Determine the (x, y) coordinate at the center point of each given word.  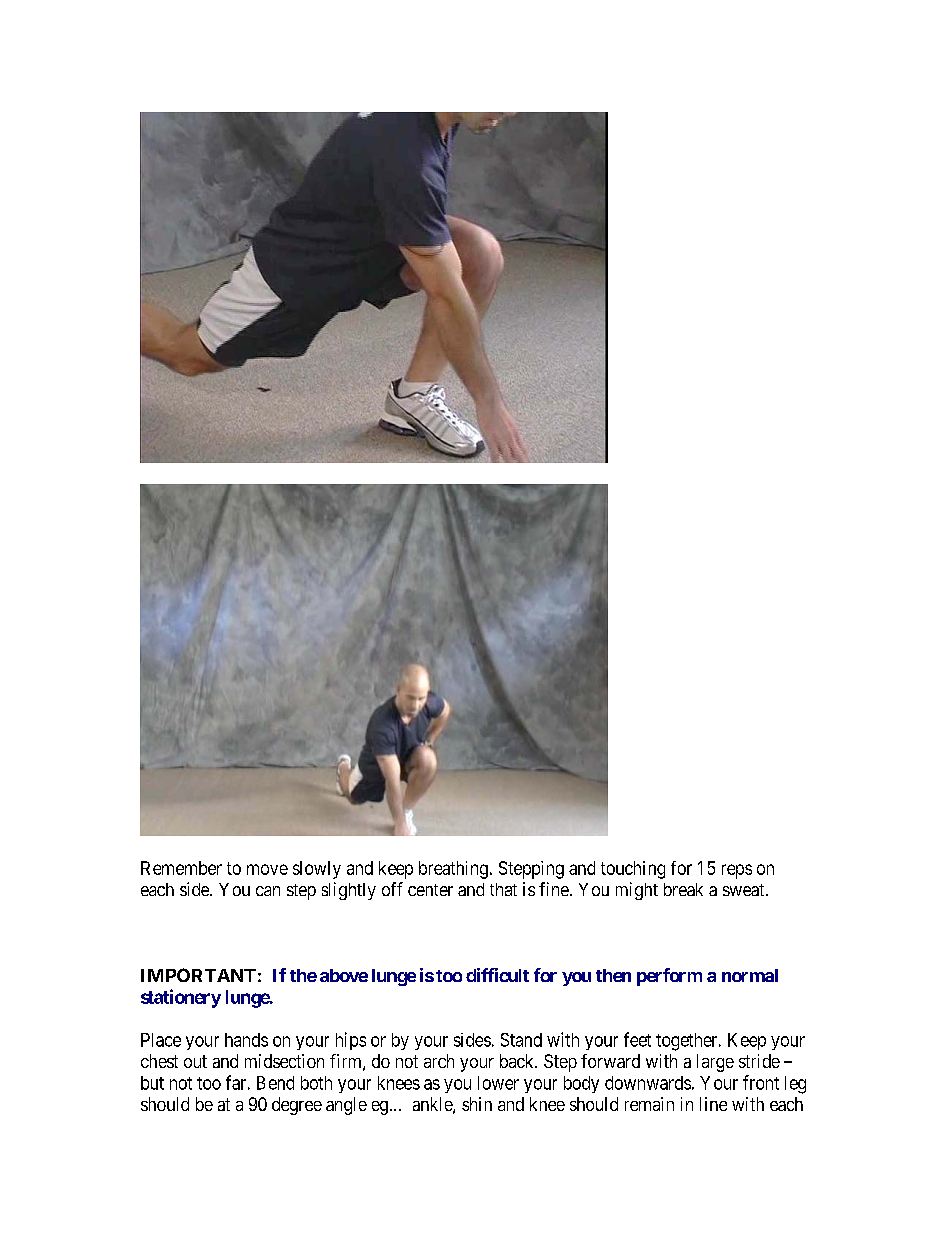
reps (737, 871)
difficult (497, 975)
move (267, 869)
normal (750, 975)
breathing (453, 870)
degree (297, 1106)
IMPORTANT (198, 975)
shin (477, 1104)
